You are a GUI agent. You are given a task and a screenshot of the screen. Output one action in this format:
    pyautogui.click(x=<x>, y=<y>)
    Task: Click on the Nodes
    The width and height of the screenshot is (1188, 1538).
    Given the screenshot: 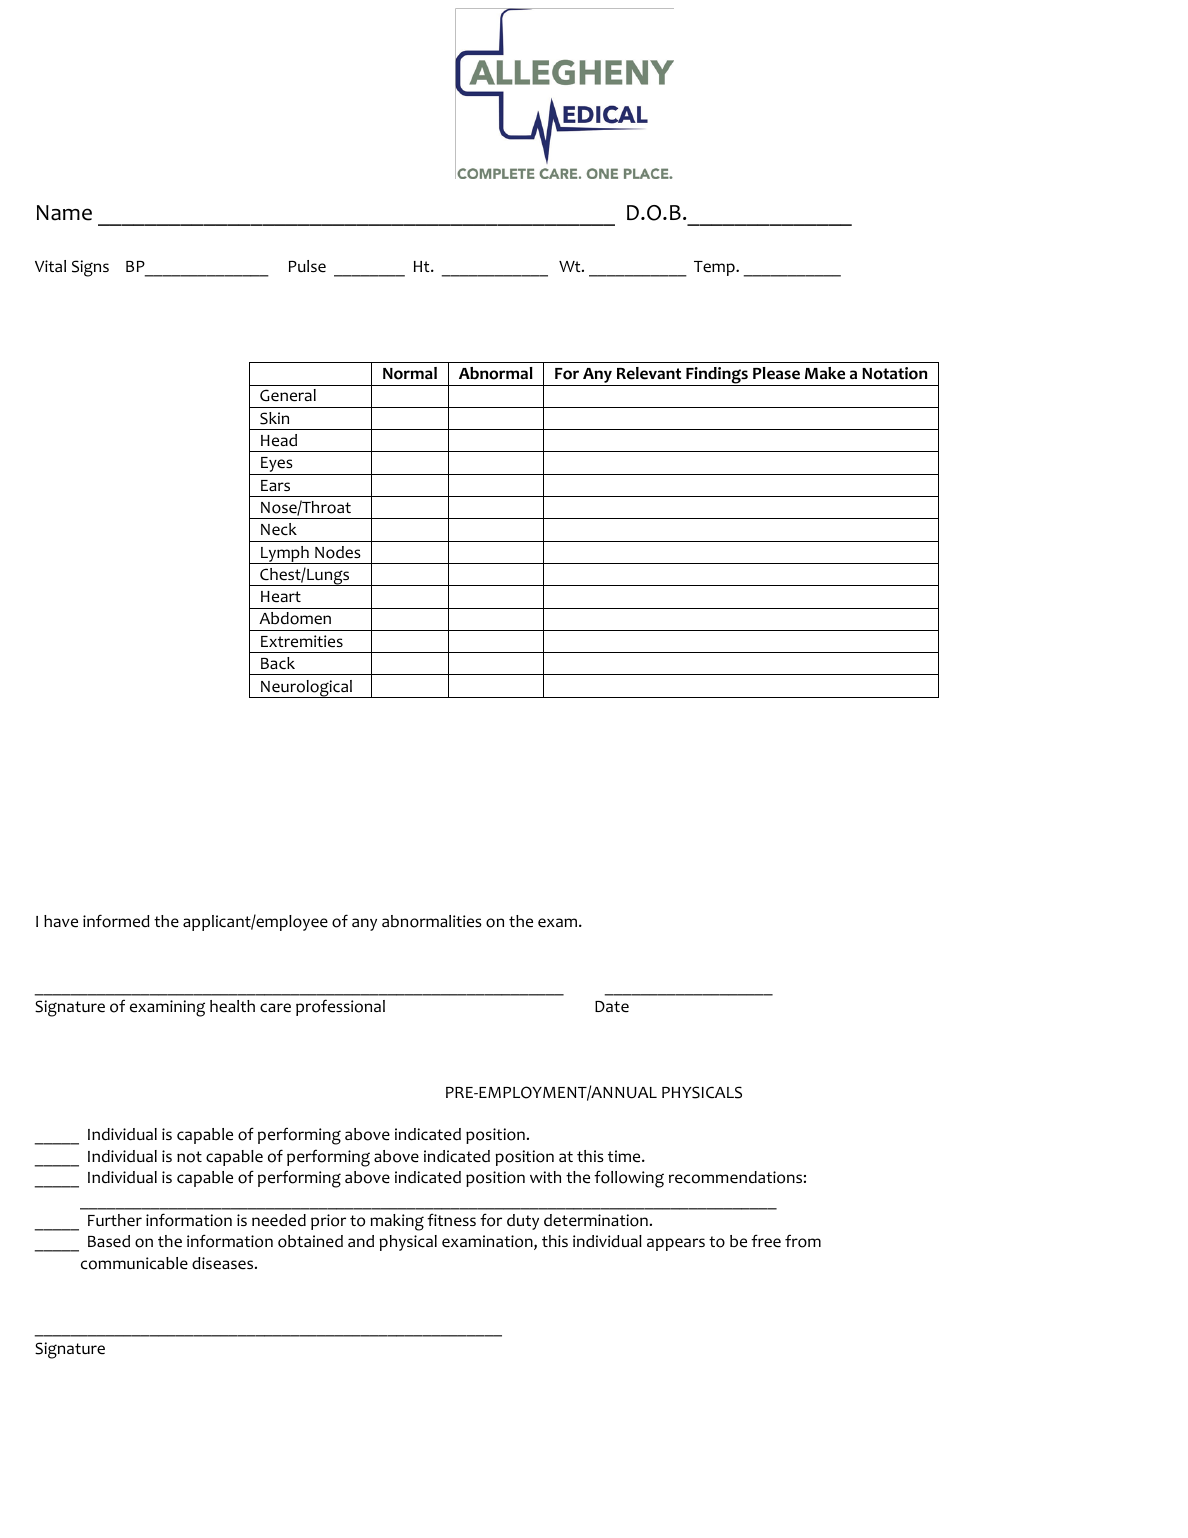 What is the action you would take?
    pyautogui.click(x=338, y=552)
